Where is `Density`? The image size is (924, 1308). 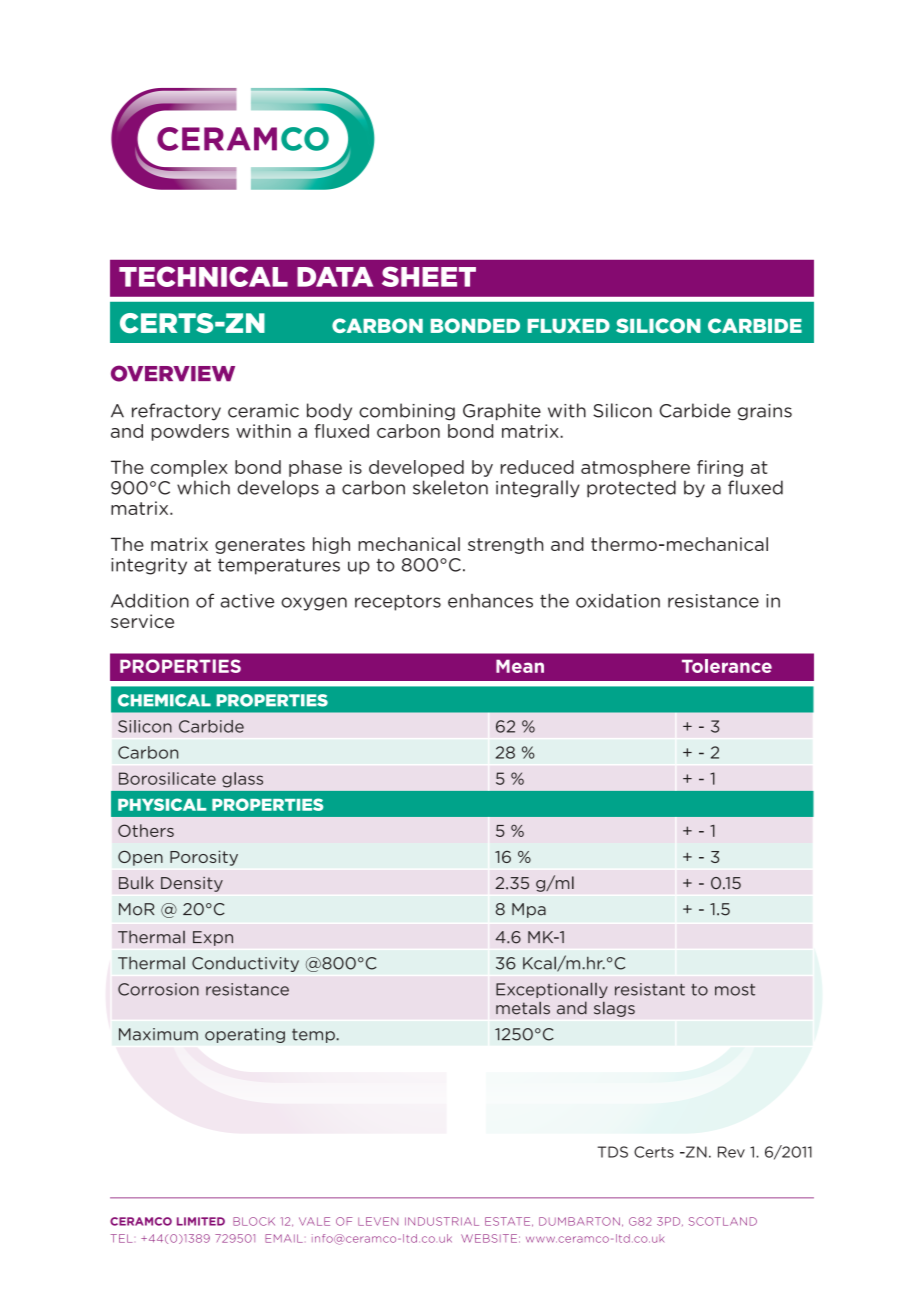 Density is located at coordinates (192, 884).
